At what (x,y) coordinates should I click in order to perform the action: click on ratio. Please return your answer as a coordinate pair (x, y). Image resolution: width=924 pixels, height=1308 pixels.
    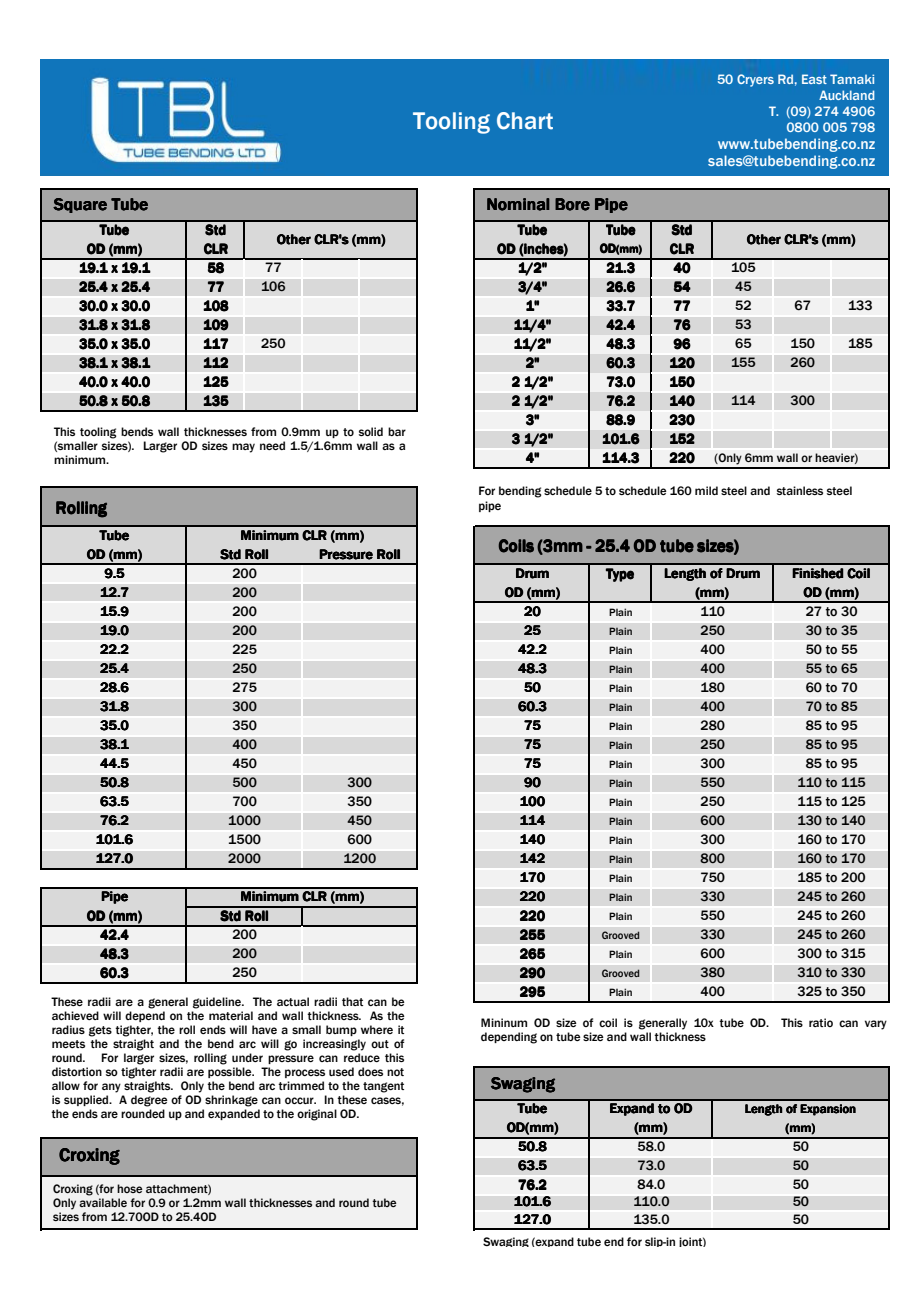
    Looking at the image, I should click on (821, 1022).
